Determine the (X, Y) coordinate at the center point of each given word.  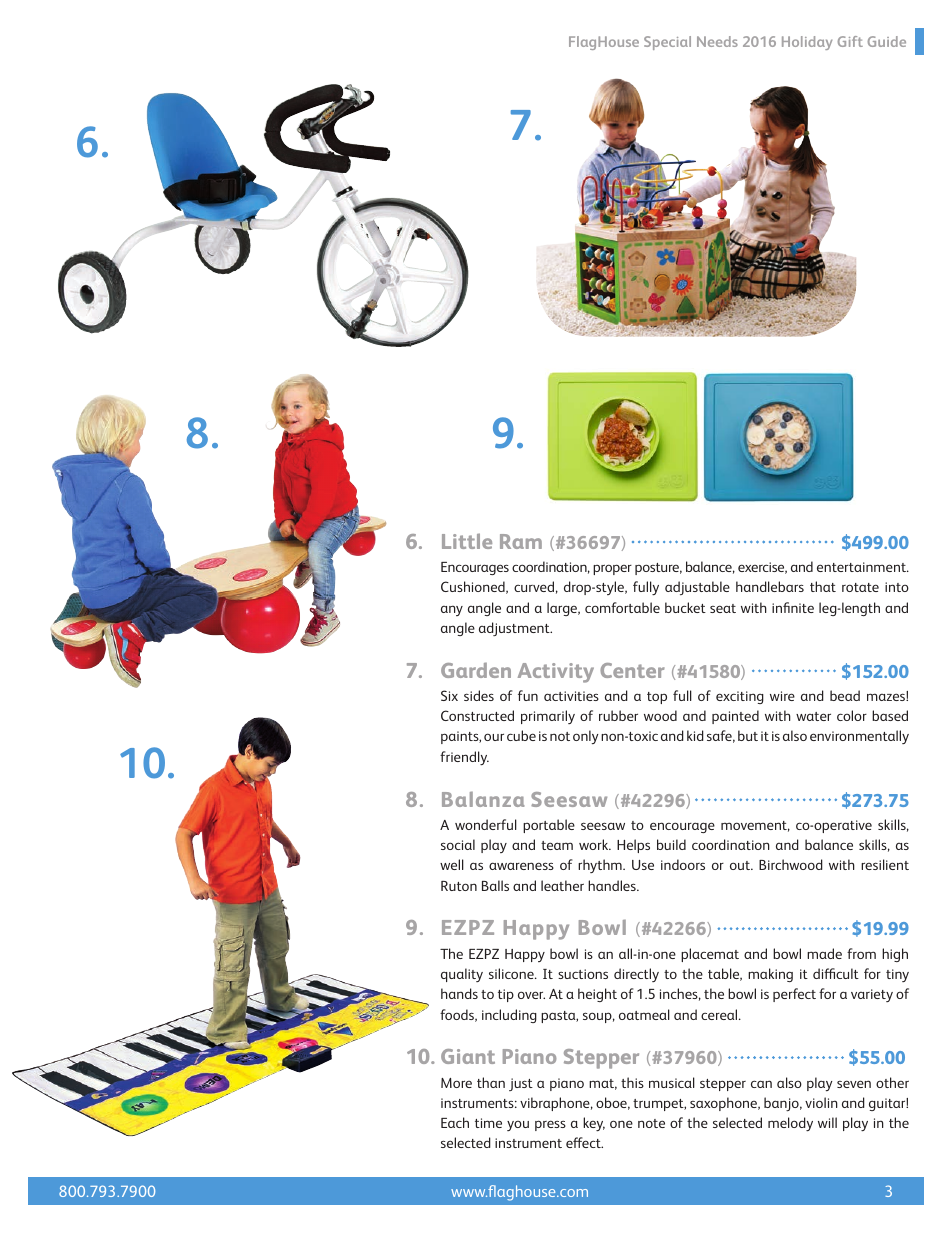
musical (672, 1082)
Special (667, 43)
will (827, 1122)
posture (658, 569)
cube (521, 735)
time (488, 1123)
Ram (521, 541)
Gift (850, 41)
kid (695, 735)
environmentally (859, 737)
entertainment (862, 567)
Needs (717, 41)
